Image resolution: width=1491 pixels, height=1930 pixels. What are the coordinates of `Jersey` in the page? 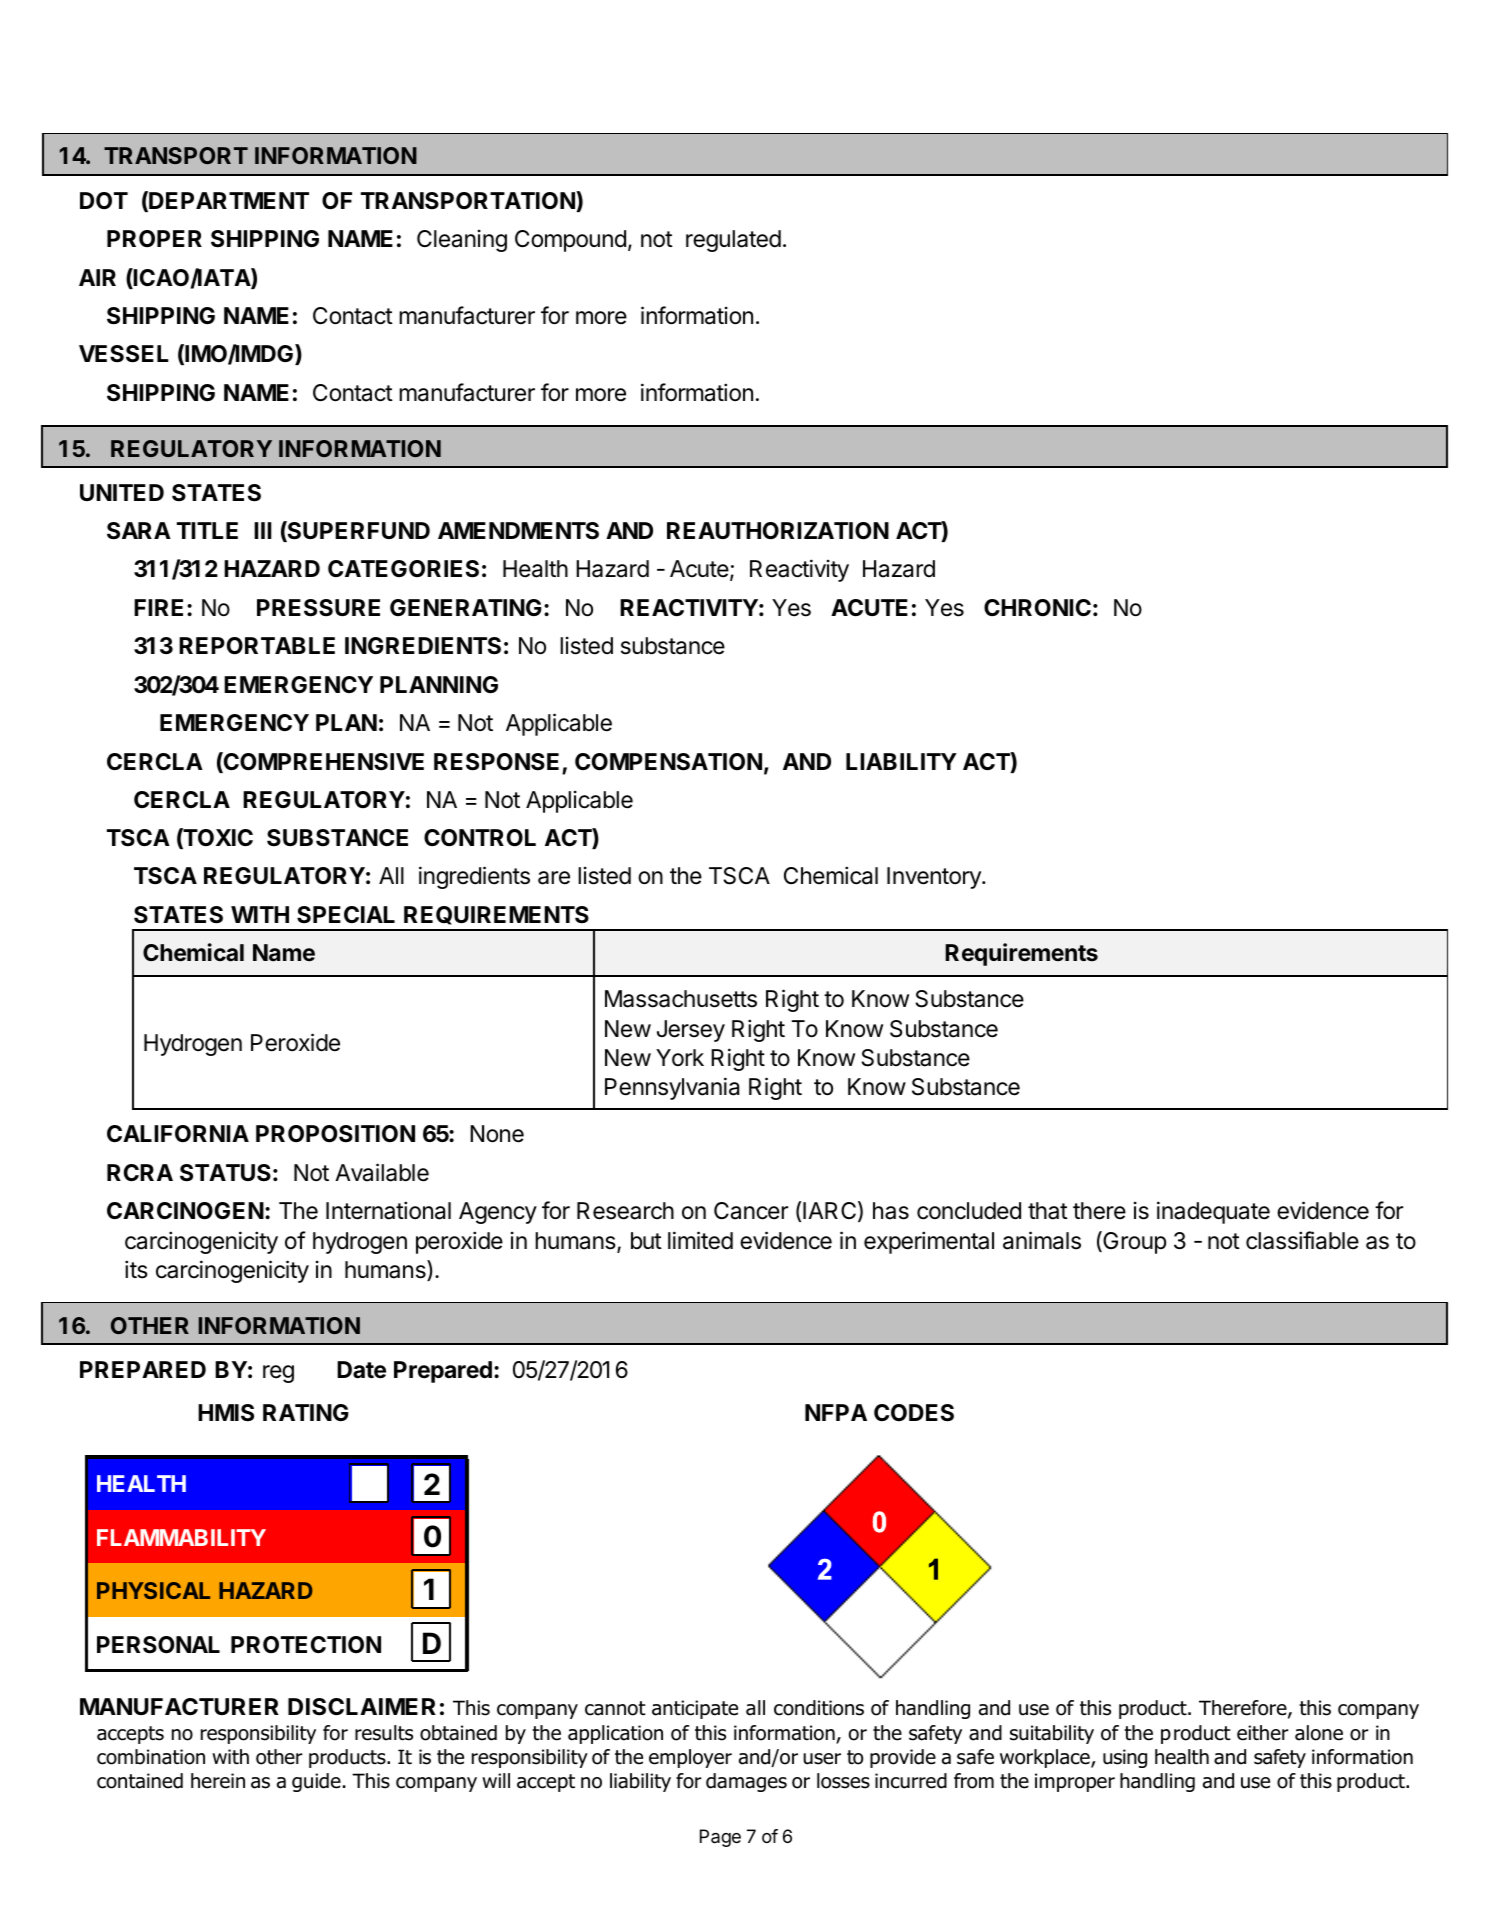 It's located at (691, 1031).
